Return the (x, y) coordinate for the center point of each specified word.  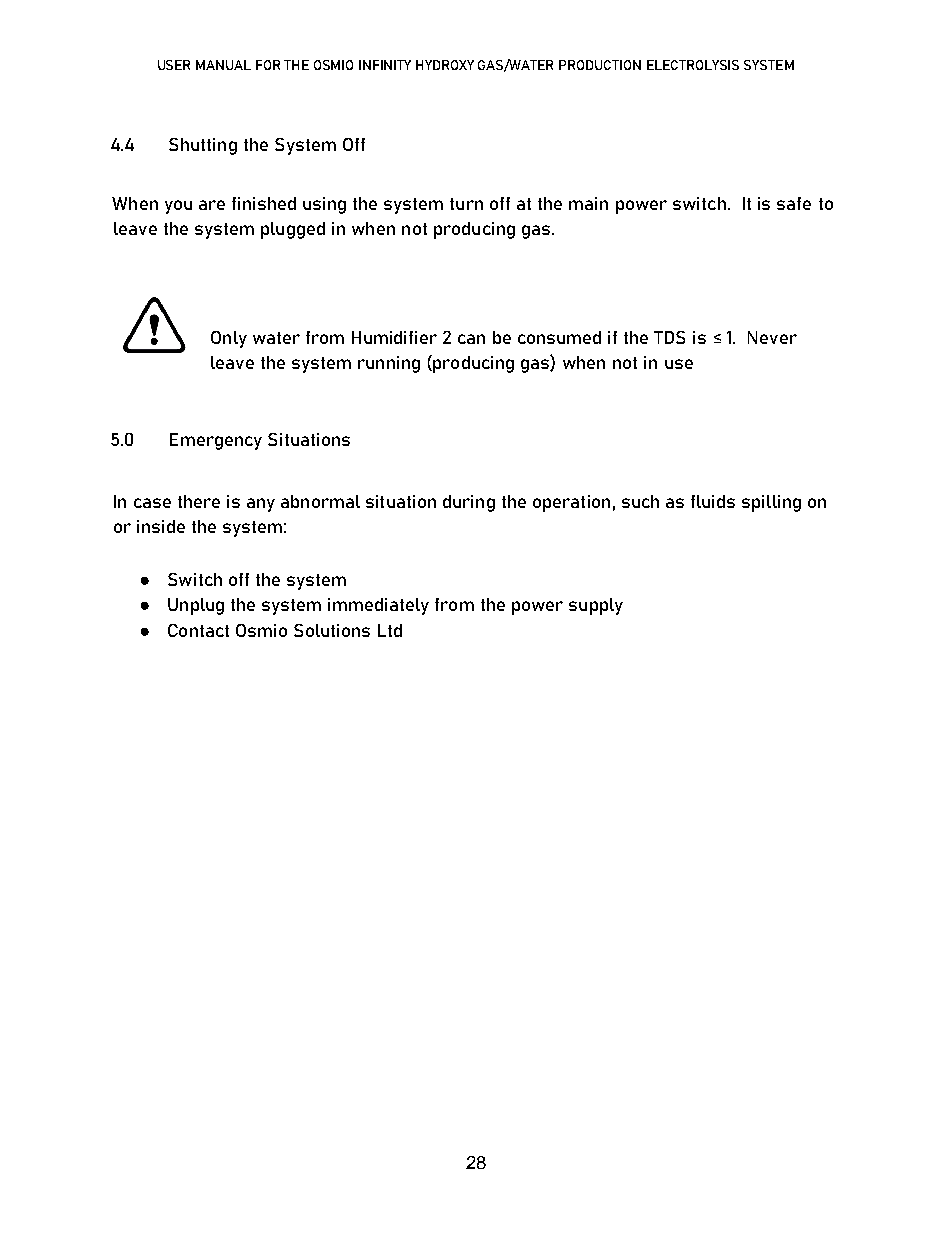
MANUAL (223, 65)
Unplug (196, 606)
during (469, 503)
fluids (713, 501)
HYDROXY (445, 65)
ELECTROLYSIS (693, 65)
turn (466, 204)
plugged (293, 230)
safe (794, 203)
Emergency (216, 441)
